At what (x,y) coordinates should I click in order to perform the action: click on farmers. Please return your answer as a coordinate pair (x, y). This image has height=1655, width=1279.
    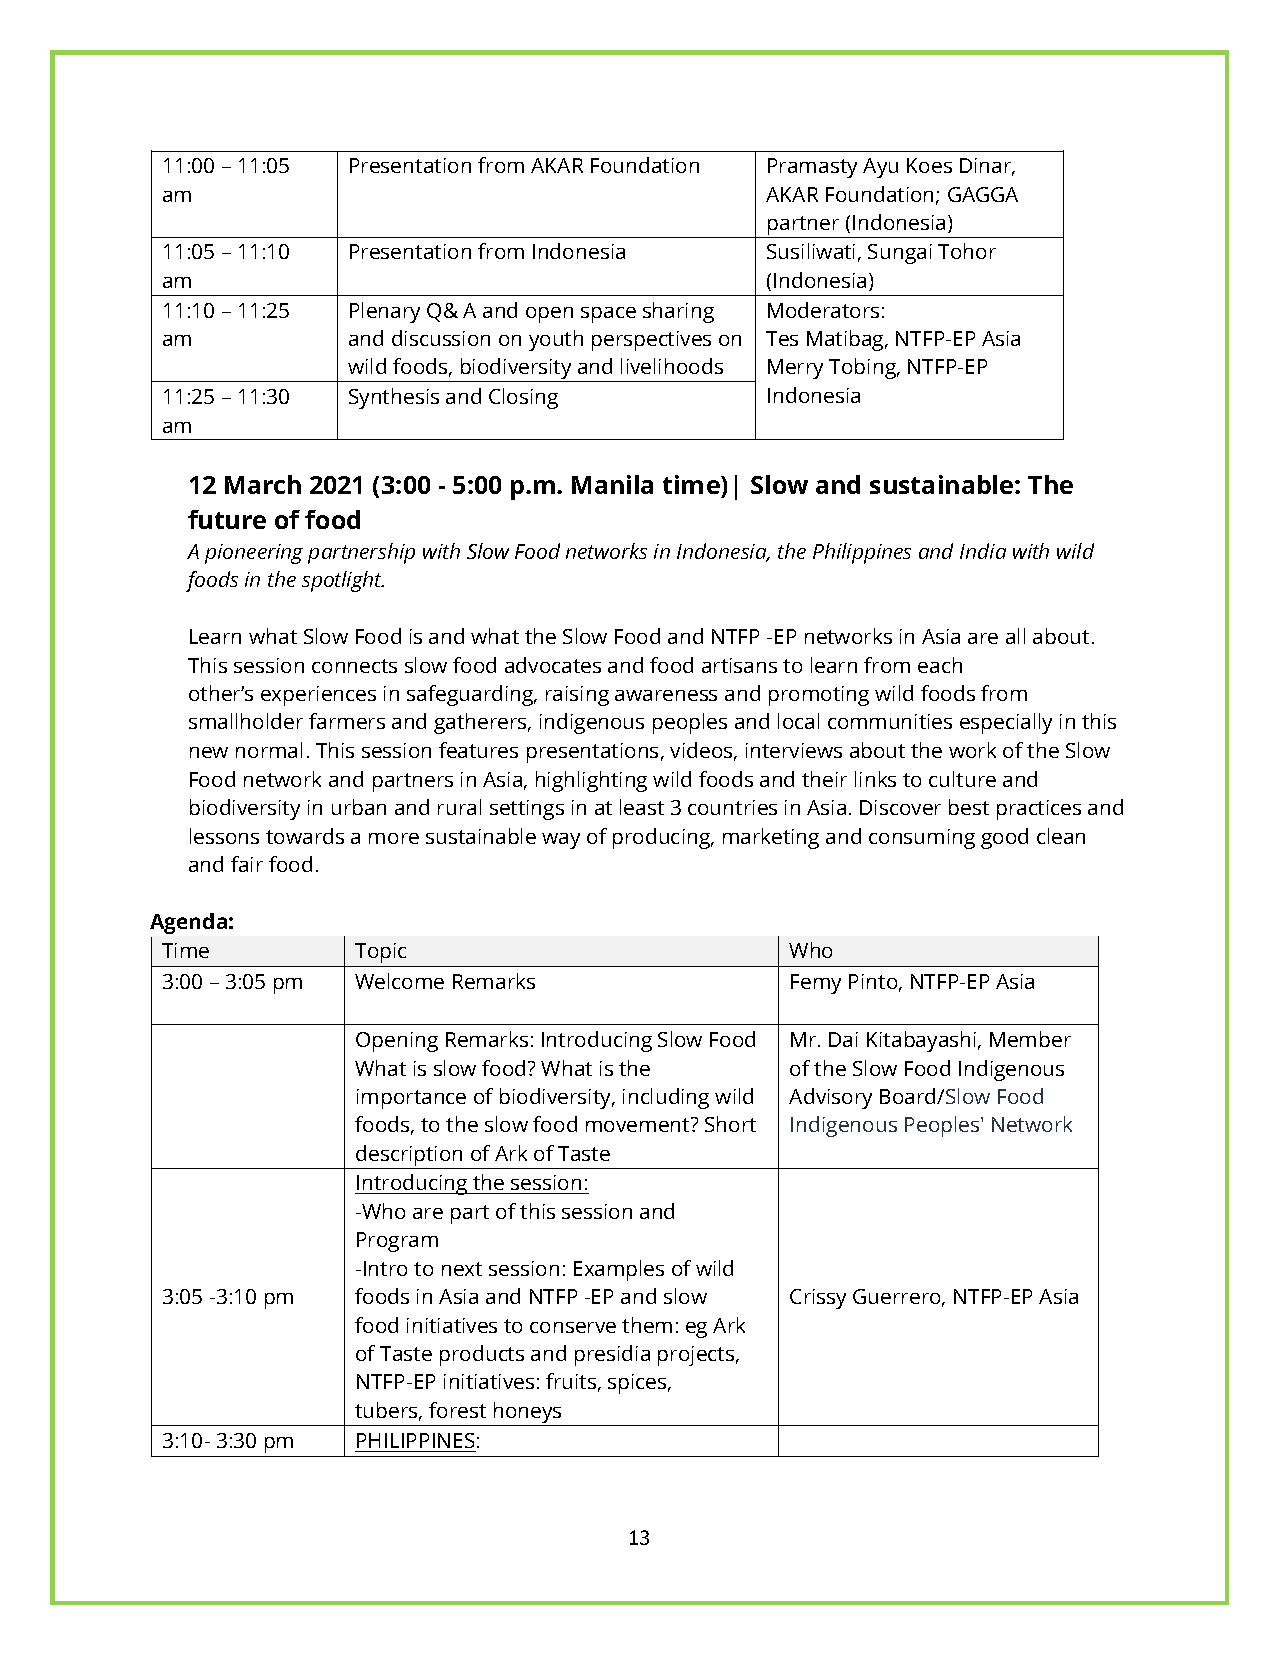
    Looking at the image, I should click on (347, 721).
